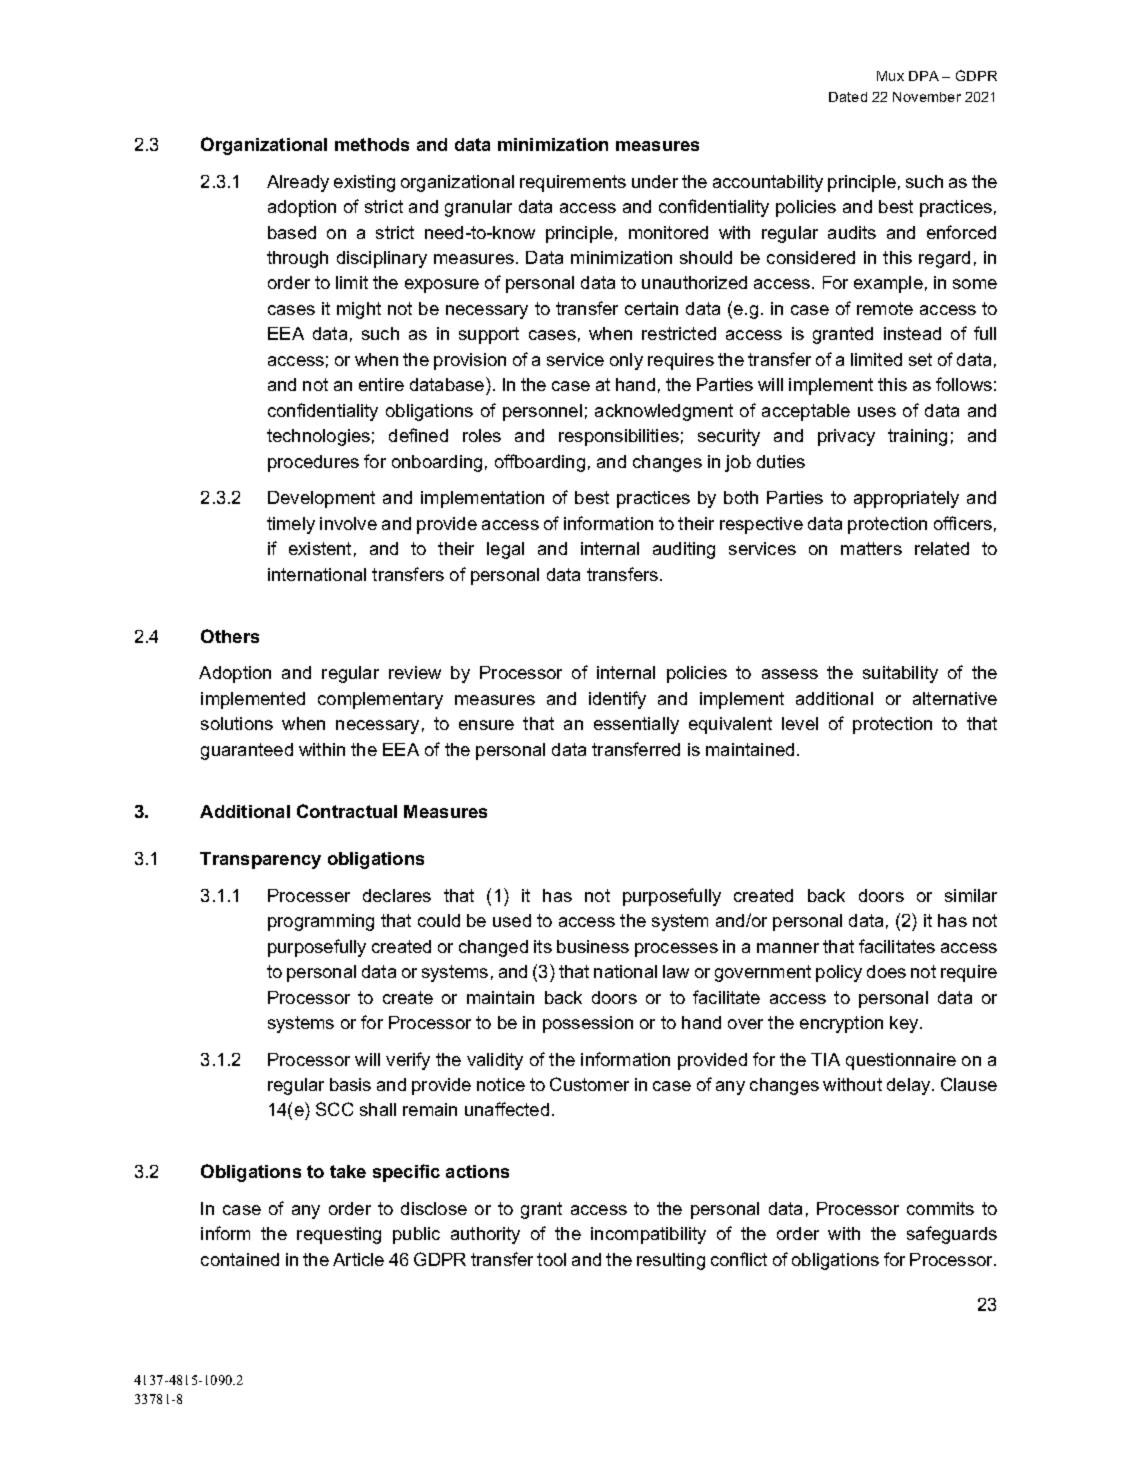 The height and width of the screenshot is (1461, 1129). Describe the element at coordinates (900, 674) in the screenshot. I see `suitability` at that location.
